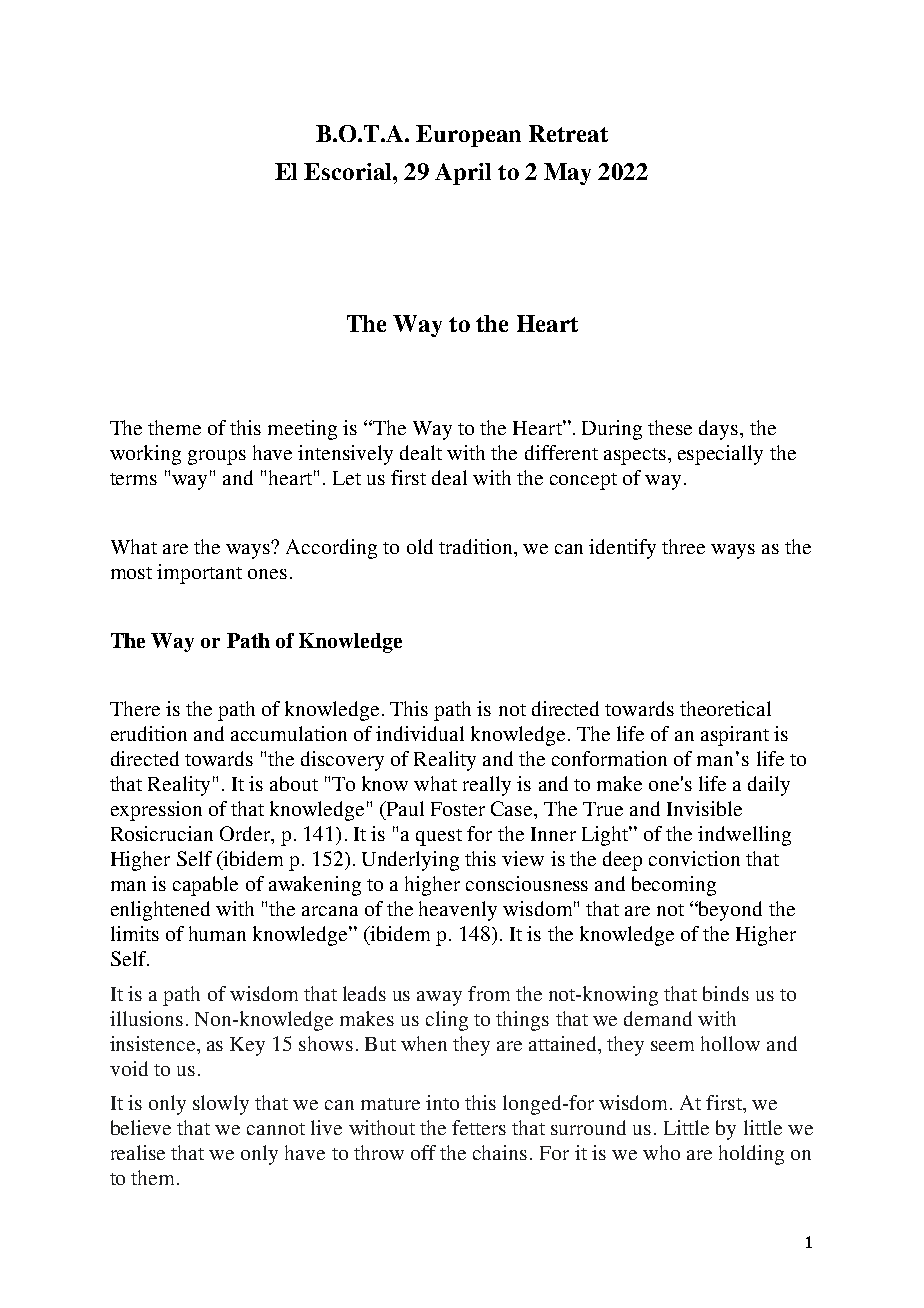 The height and width of the screenshot is (1308, 924). Describe the element at coordinates (217, 457) in the screenshot. I see `groups` at that location.
